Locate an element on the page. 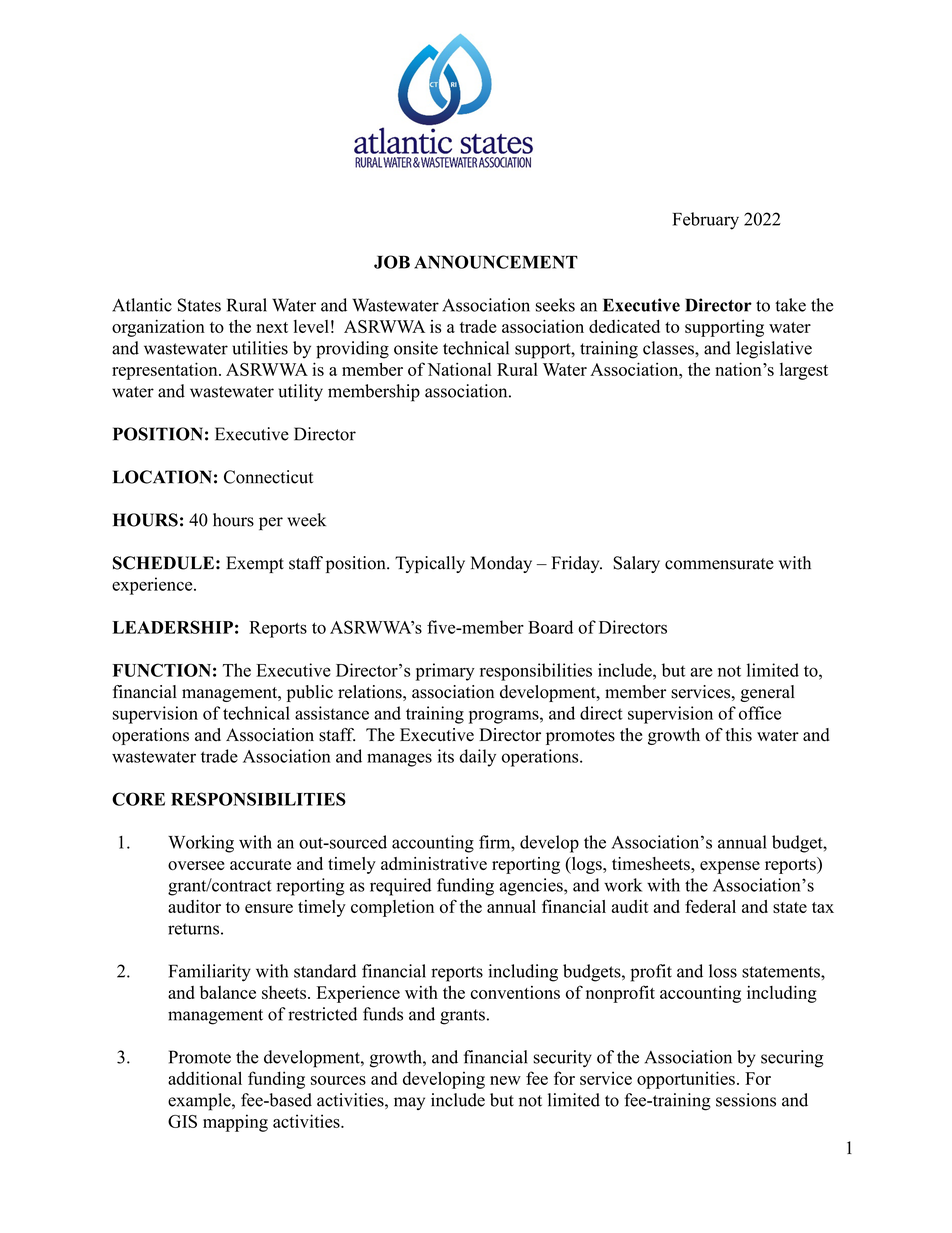 This page has height=1233, width=952. ANNOUNCEMENT is located at coordinates (496, 262).
